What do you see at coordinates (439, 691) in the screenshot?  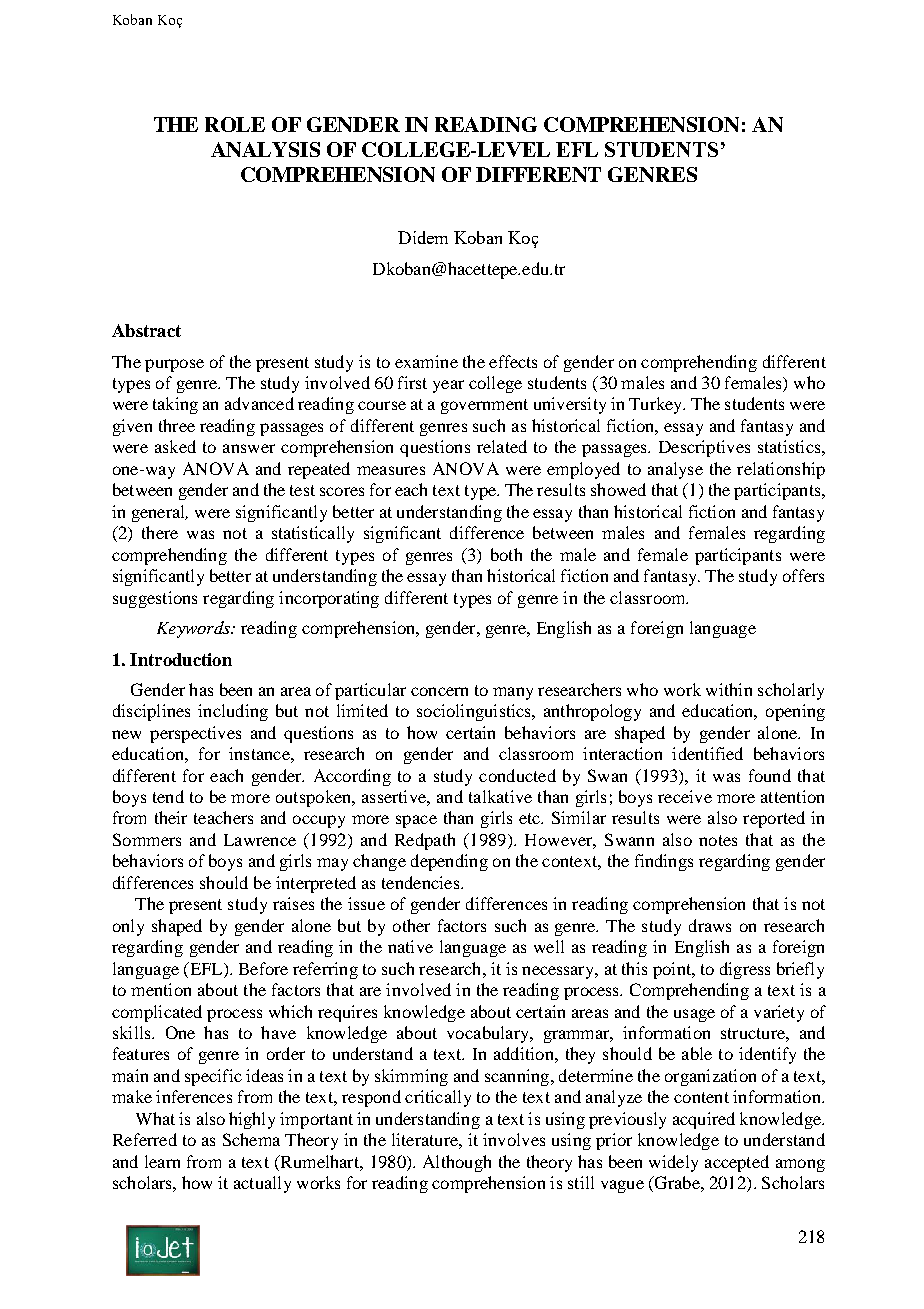 I see `concern` at bounding box center [439, 691].
